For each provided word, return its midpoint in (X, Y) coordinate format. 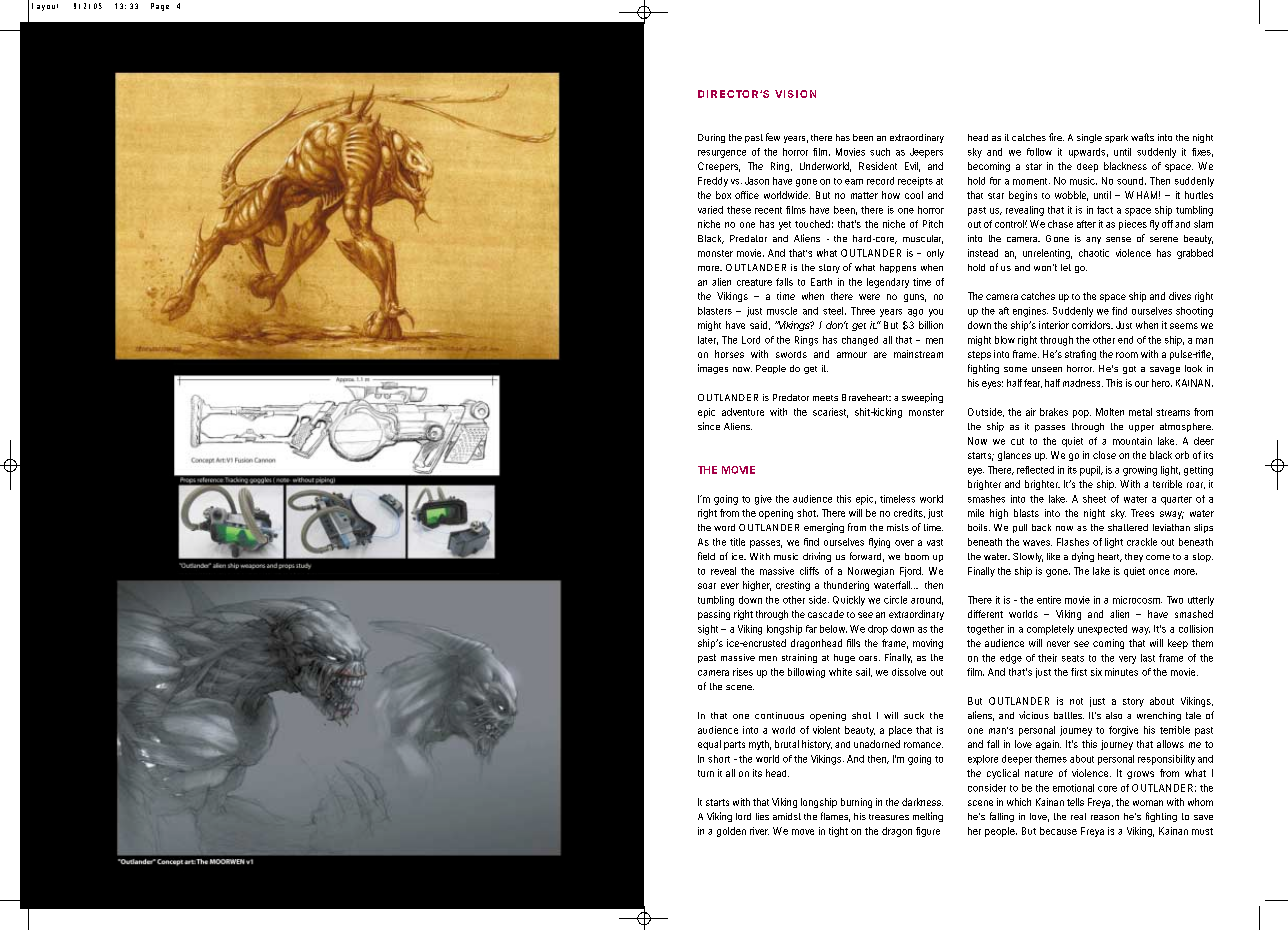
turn (706, 773)
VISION (795, 94)
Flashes (1073, 542)
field (706, 556)
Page (160, 7)
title (737, 542)
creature (754, 282)
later (708, 340)
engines (1030, 312)
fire (1056, 137)
